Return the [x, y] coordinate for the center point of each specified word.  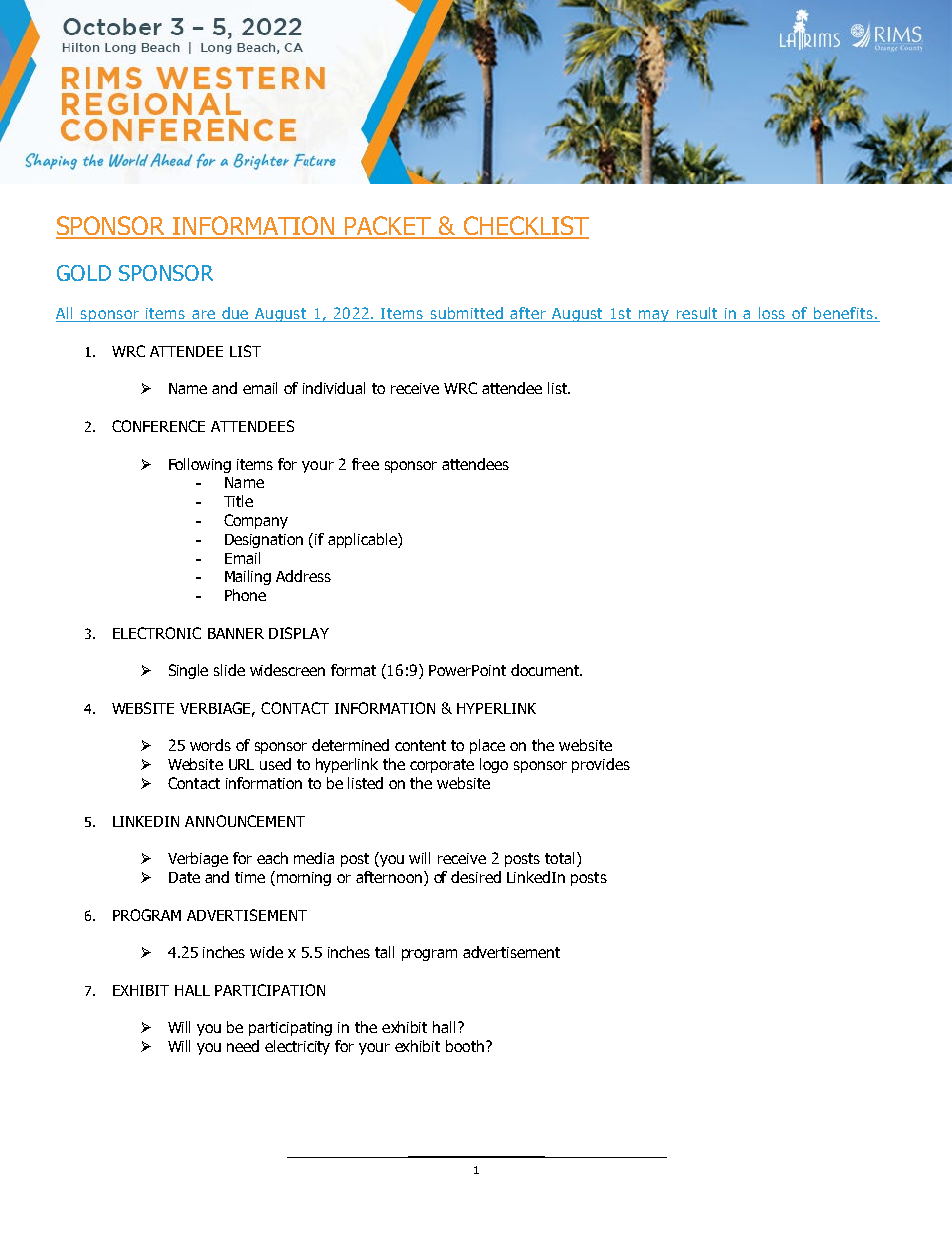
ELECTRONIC [157, 633]
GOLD [84, 273]
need [243, 1046]
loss [773, 314]
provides [601, 765]
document [546, 670]
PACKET [389, 227]
